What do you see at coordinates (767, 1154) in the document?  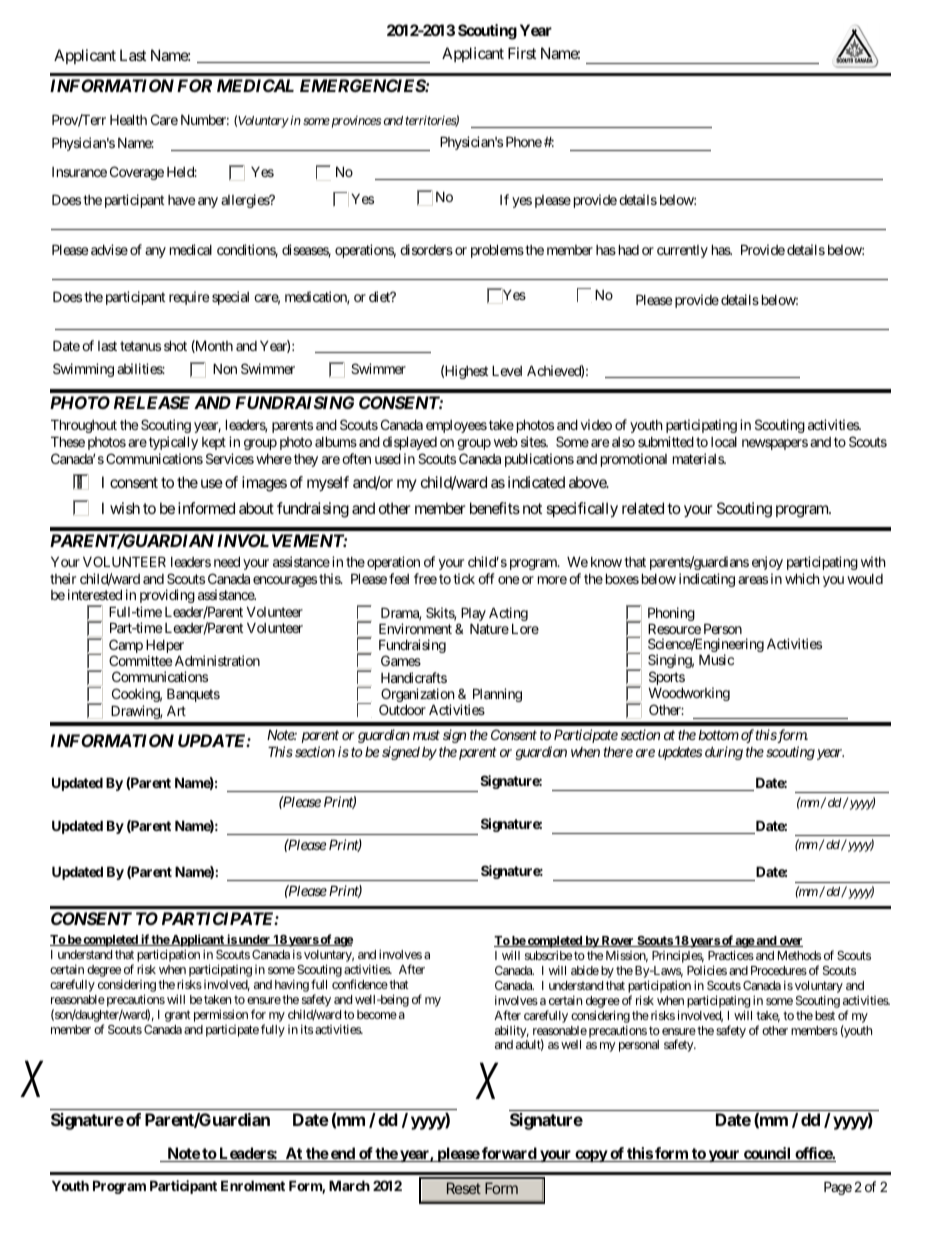 I see `council` at bounding box center [767, 1154].
